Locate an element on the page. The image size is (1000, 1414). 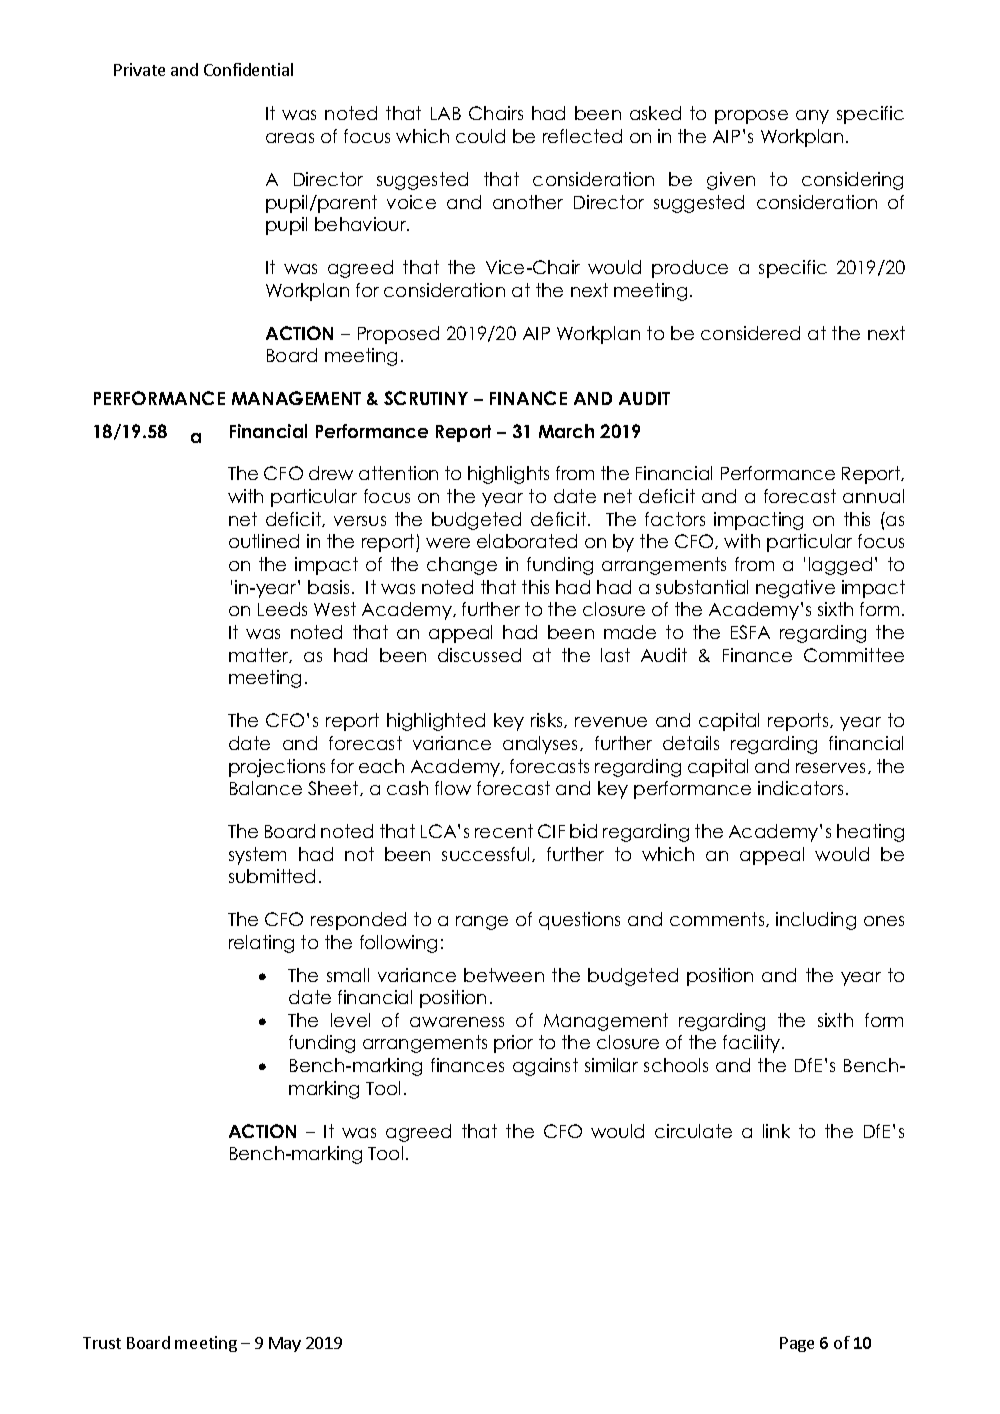
reserves is located at coordinates (832, 768).
